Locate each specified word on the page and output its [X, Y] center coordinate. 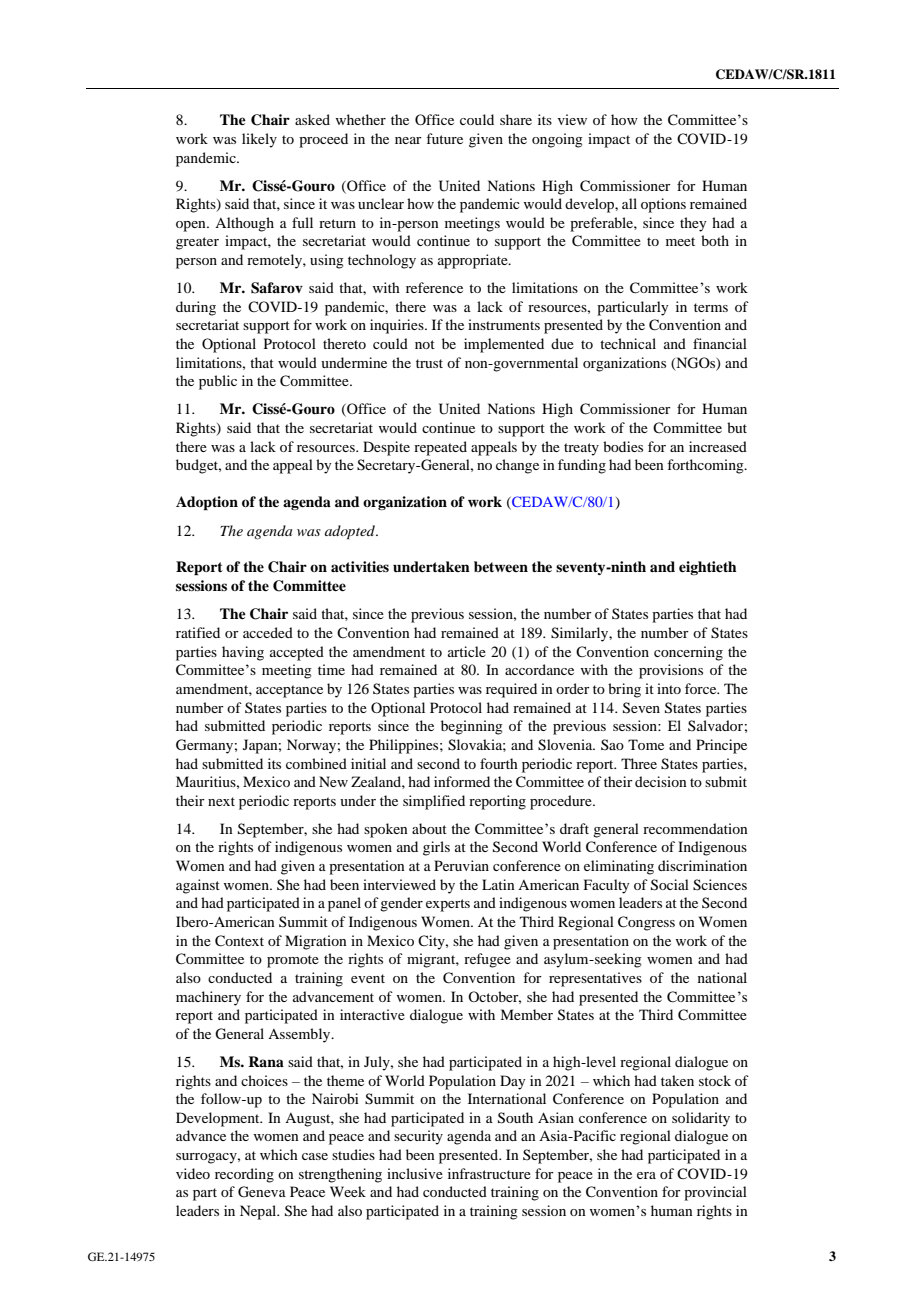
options [663, 205]
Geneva [262, 1192]
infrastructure [489, 1173]
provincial [715, 1193]
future [444, 138]
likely [259, 140]
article [467, 651]
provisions [671, 671]
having [243, 653]
